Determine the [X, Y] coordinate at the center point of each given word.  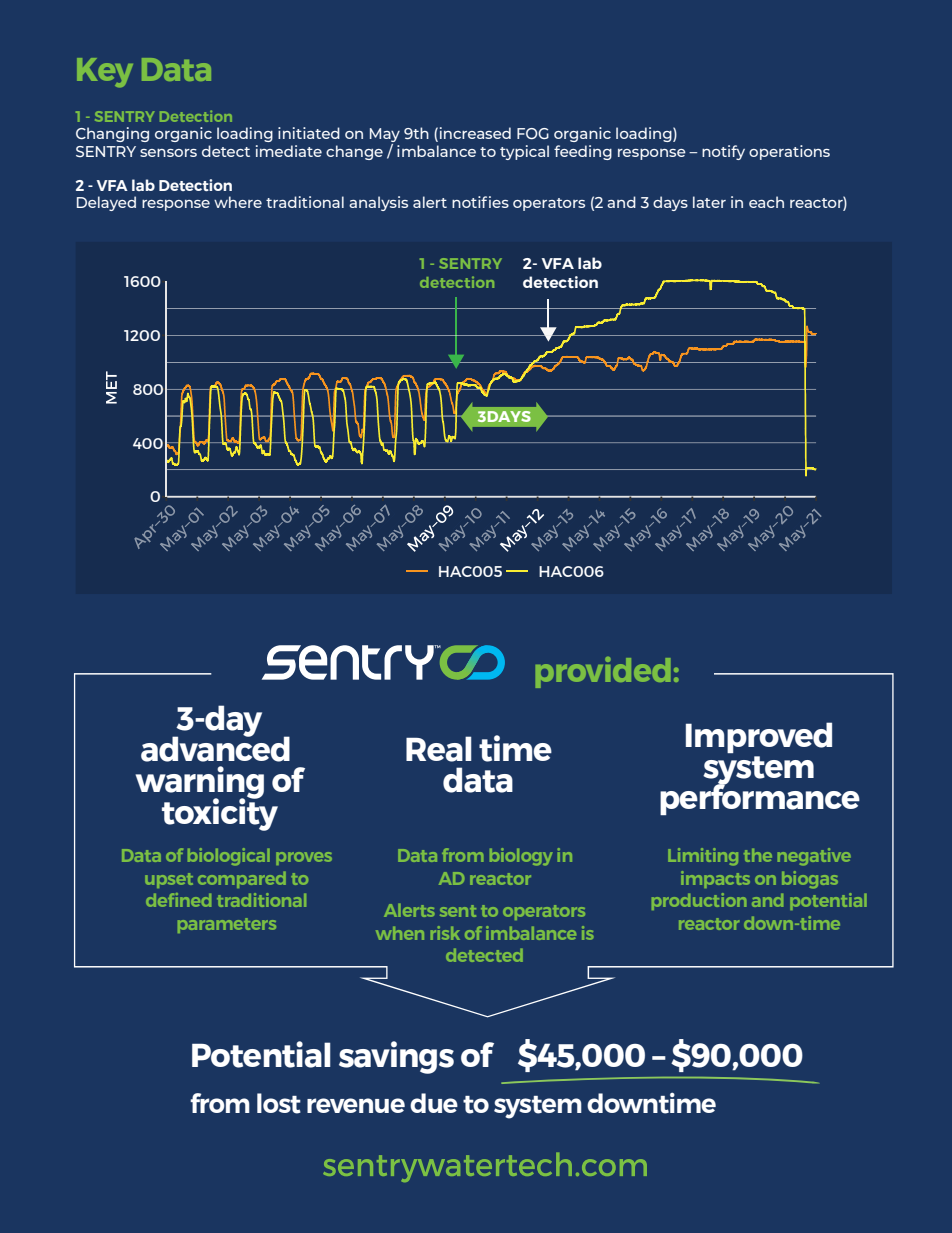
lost [279, 1103]
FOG [533, 133]
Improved [759, 737]
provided [603, 672]
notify [723, 152]
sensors [168, 153]
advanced [215, 748]
